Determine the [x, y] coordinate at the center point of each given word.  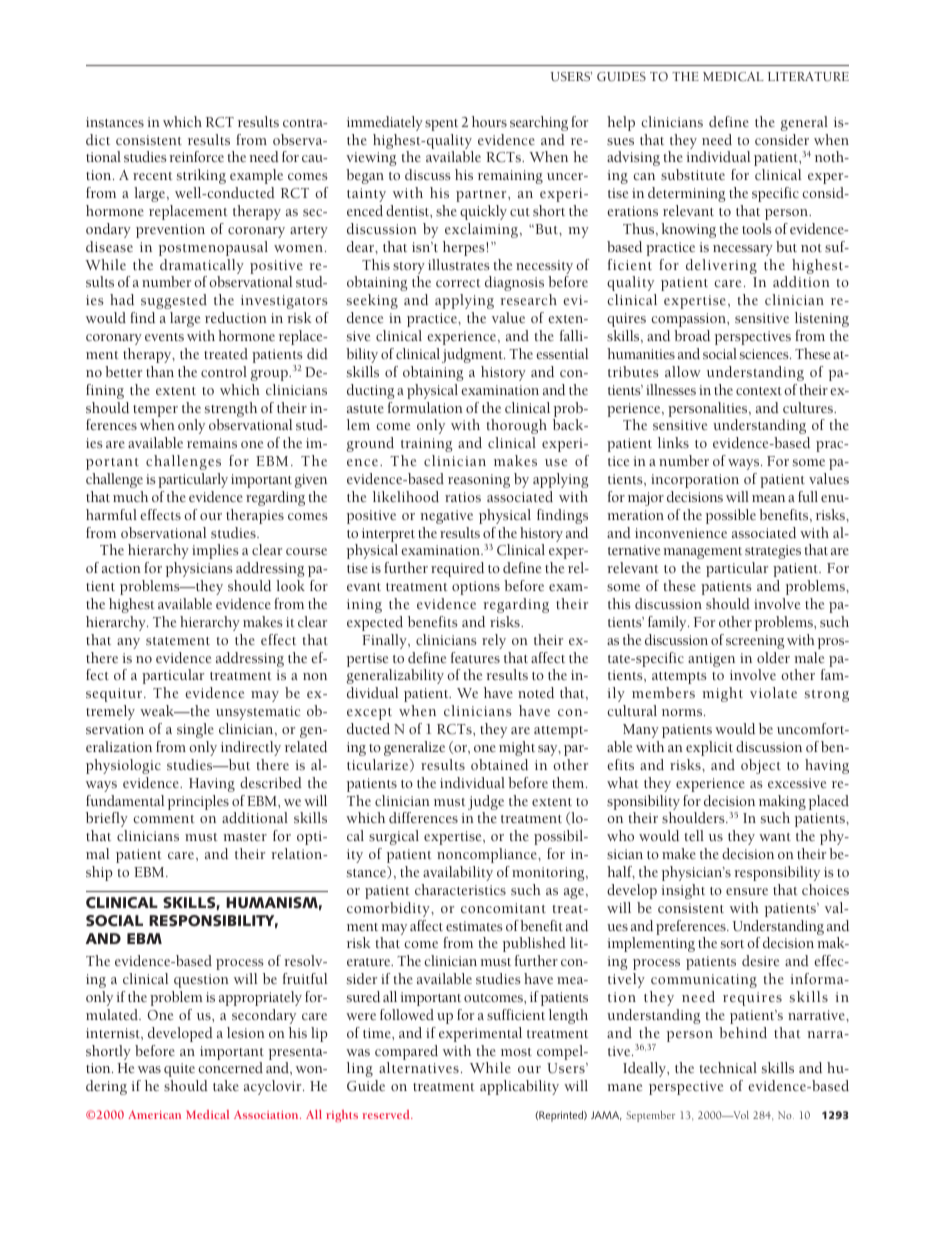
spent [441, 125]
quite [179, 1070]
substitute [693, 174]
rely [494, 641]
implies [215, 551]
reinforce [196, 156]
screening [755, 642]
